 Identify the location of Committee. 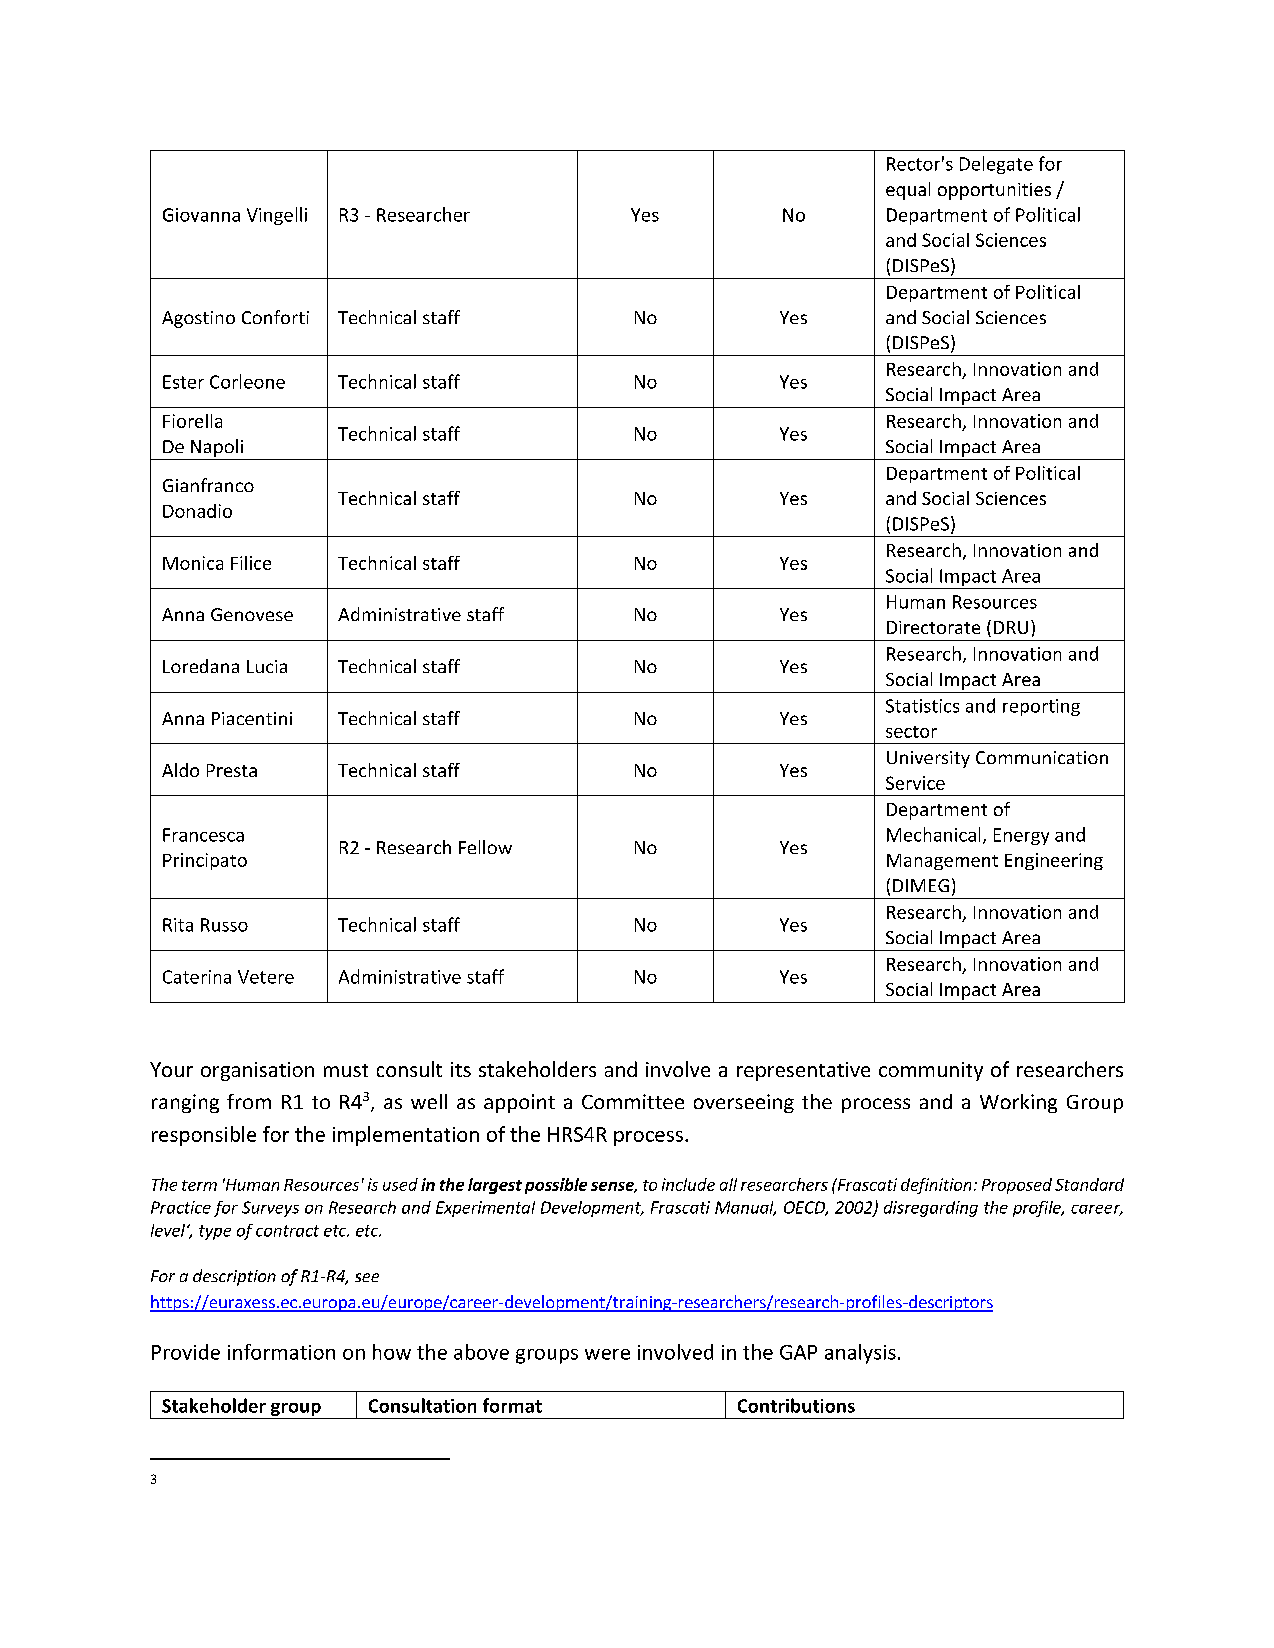
(633, 1101).
